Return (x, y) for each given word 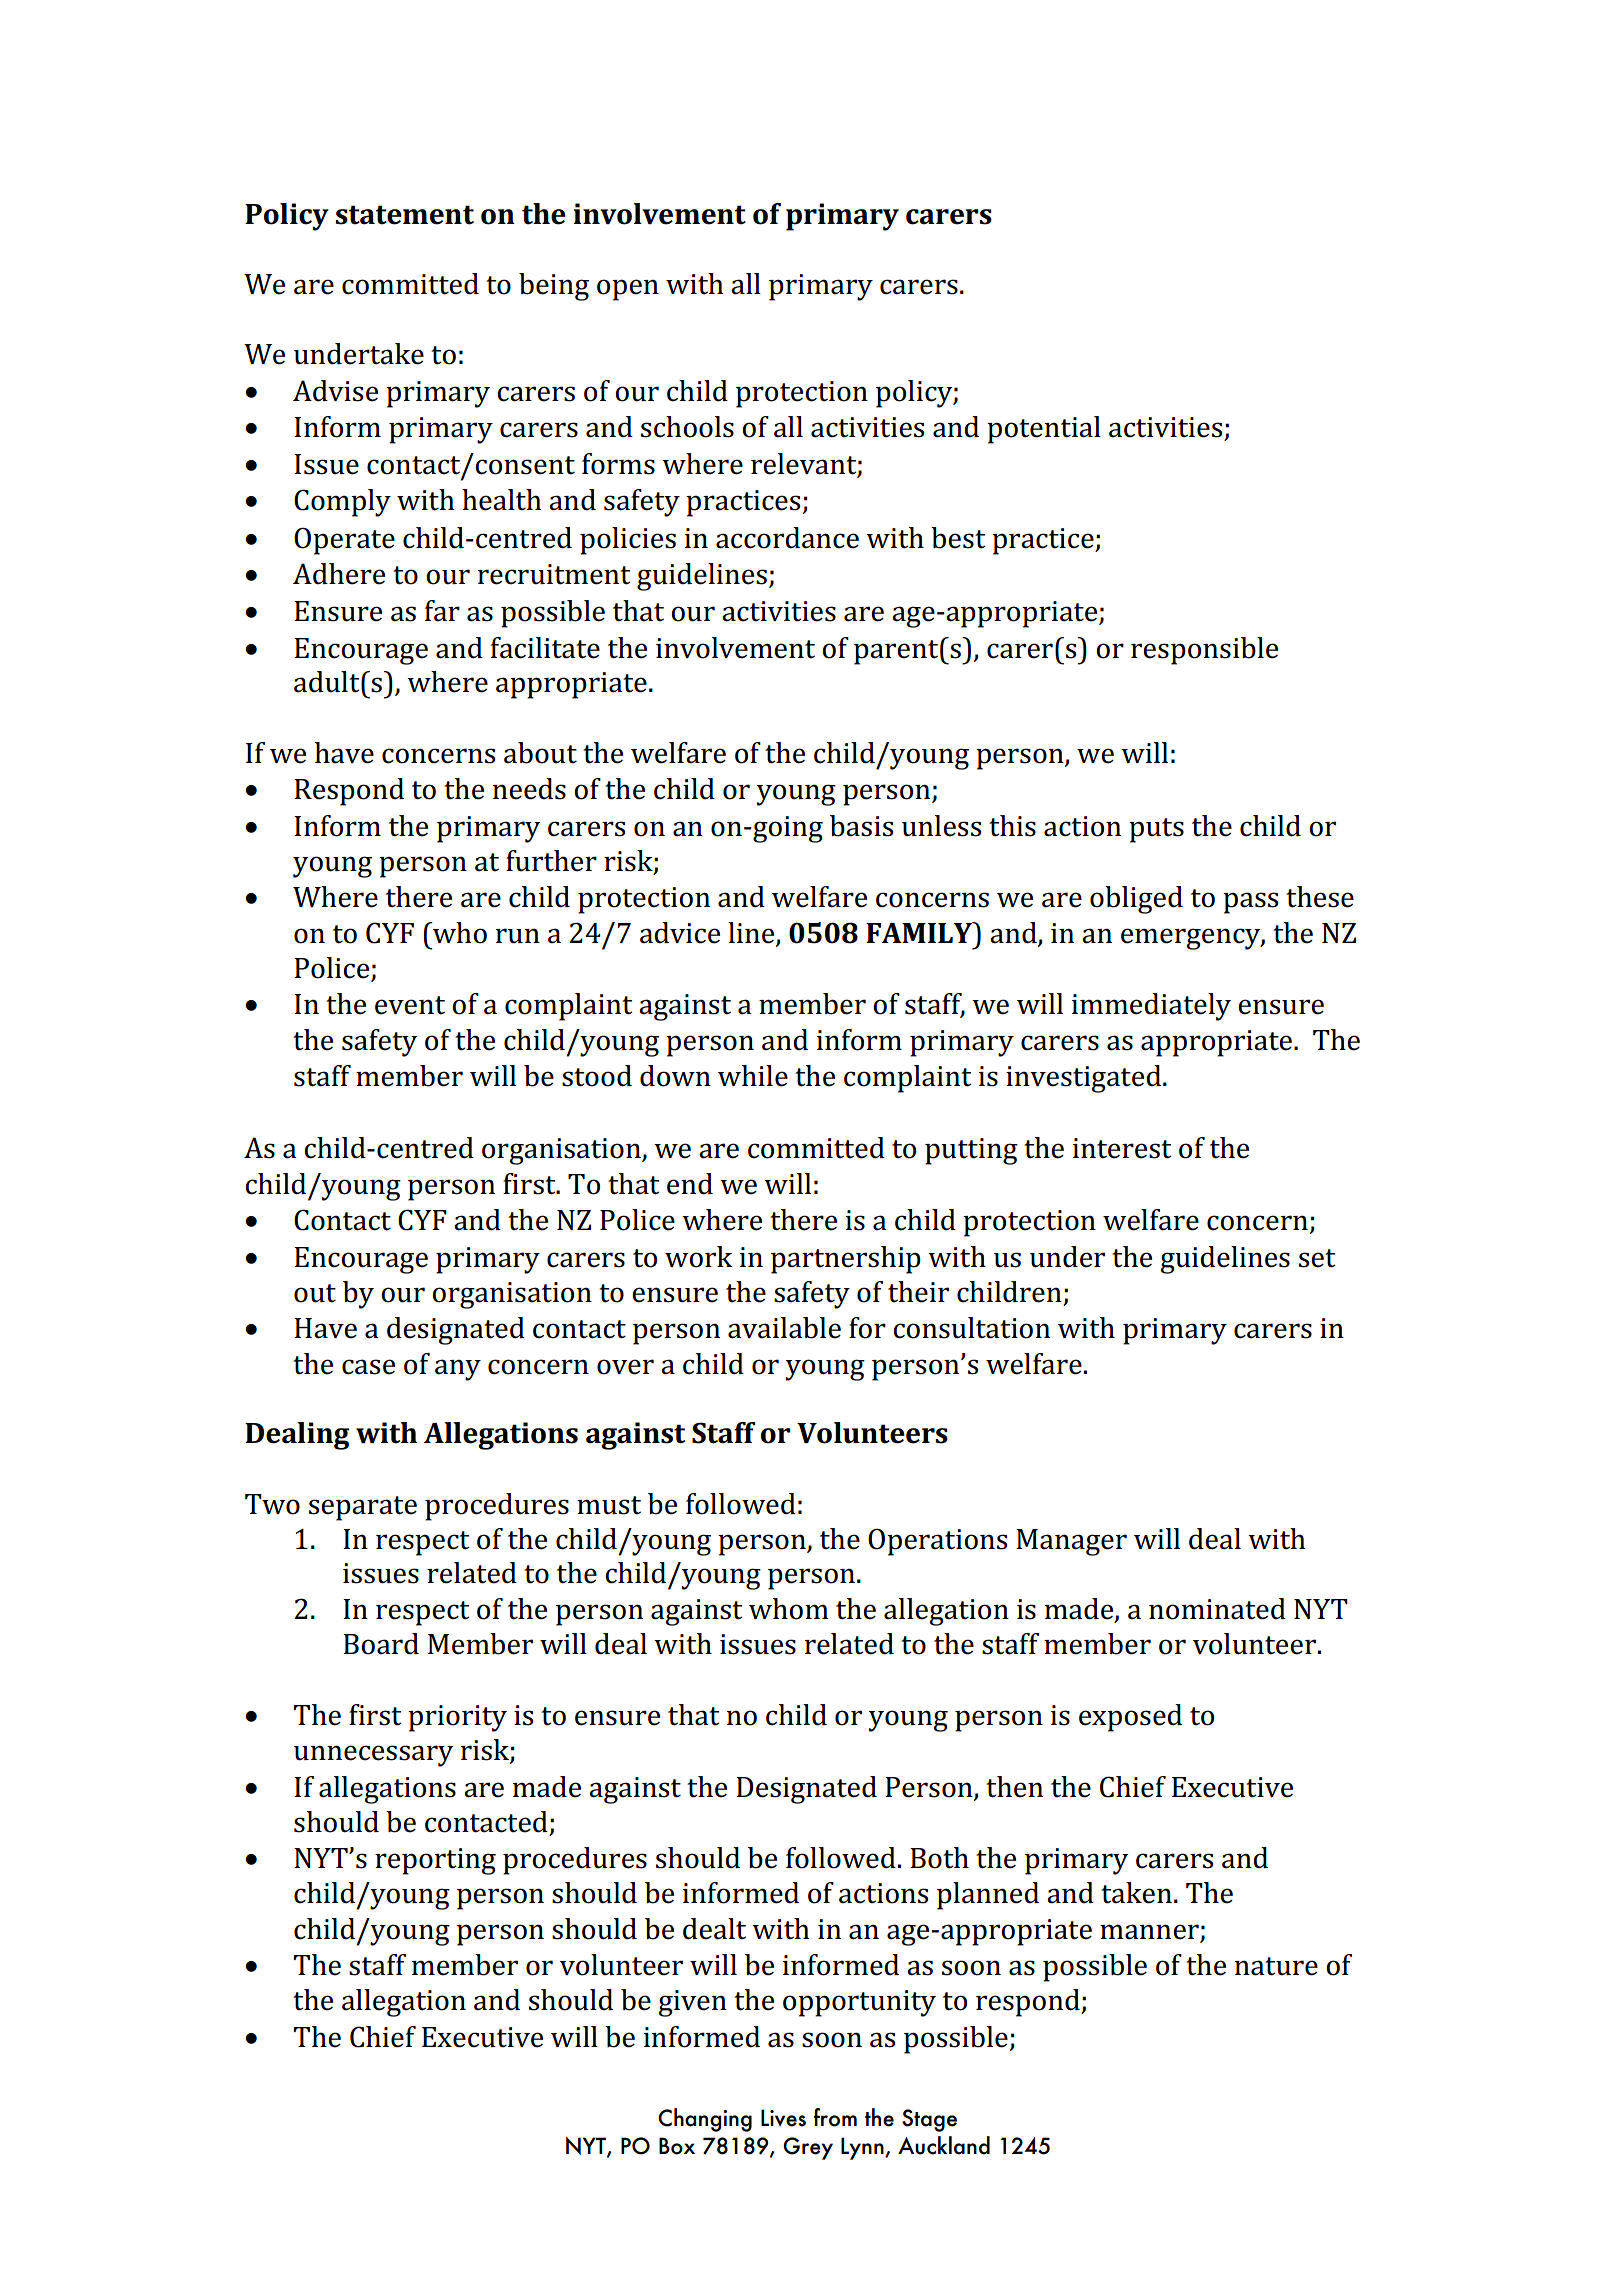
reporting (435, 1861)
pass (1250, 903)
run (518, 936)
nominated (1217, 1609)
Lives (783, 2118)
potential (1044, 430)
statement (404, 215)
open (628, 290)
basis (861, 826)
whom (789, 1609)
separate (363, 1508)
